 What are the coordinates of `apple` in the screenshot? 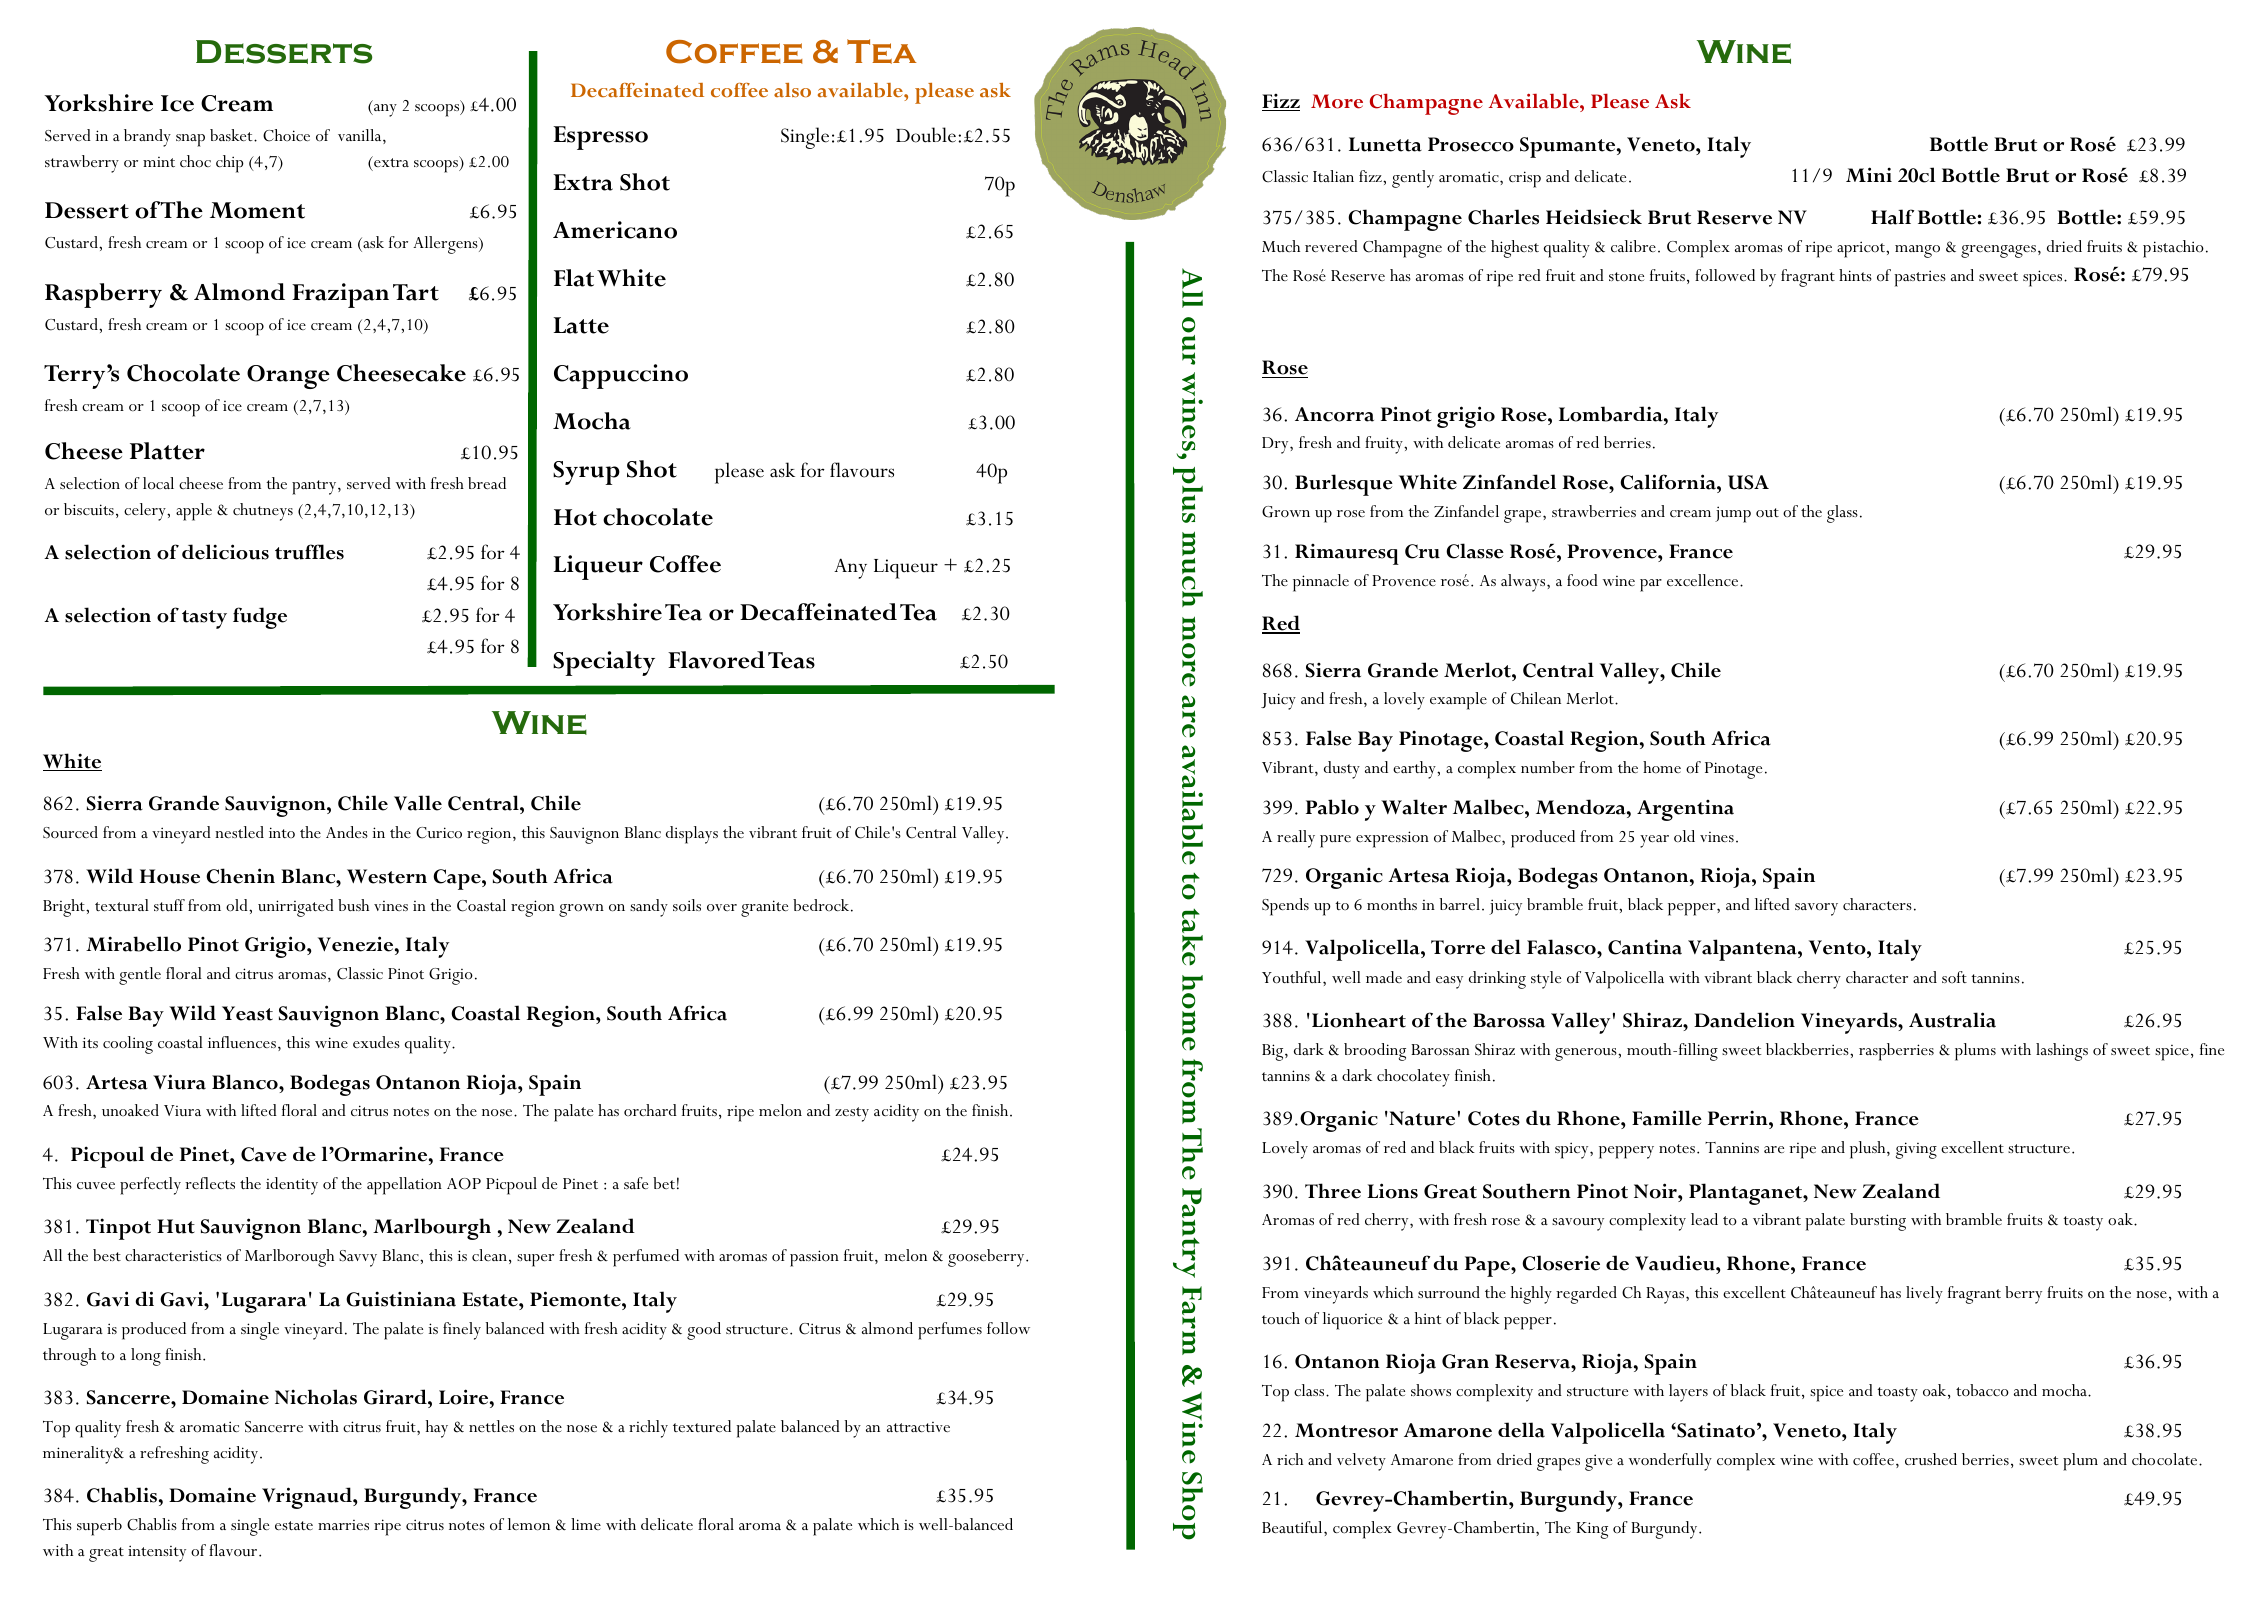 It's located at (194, 512).
